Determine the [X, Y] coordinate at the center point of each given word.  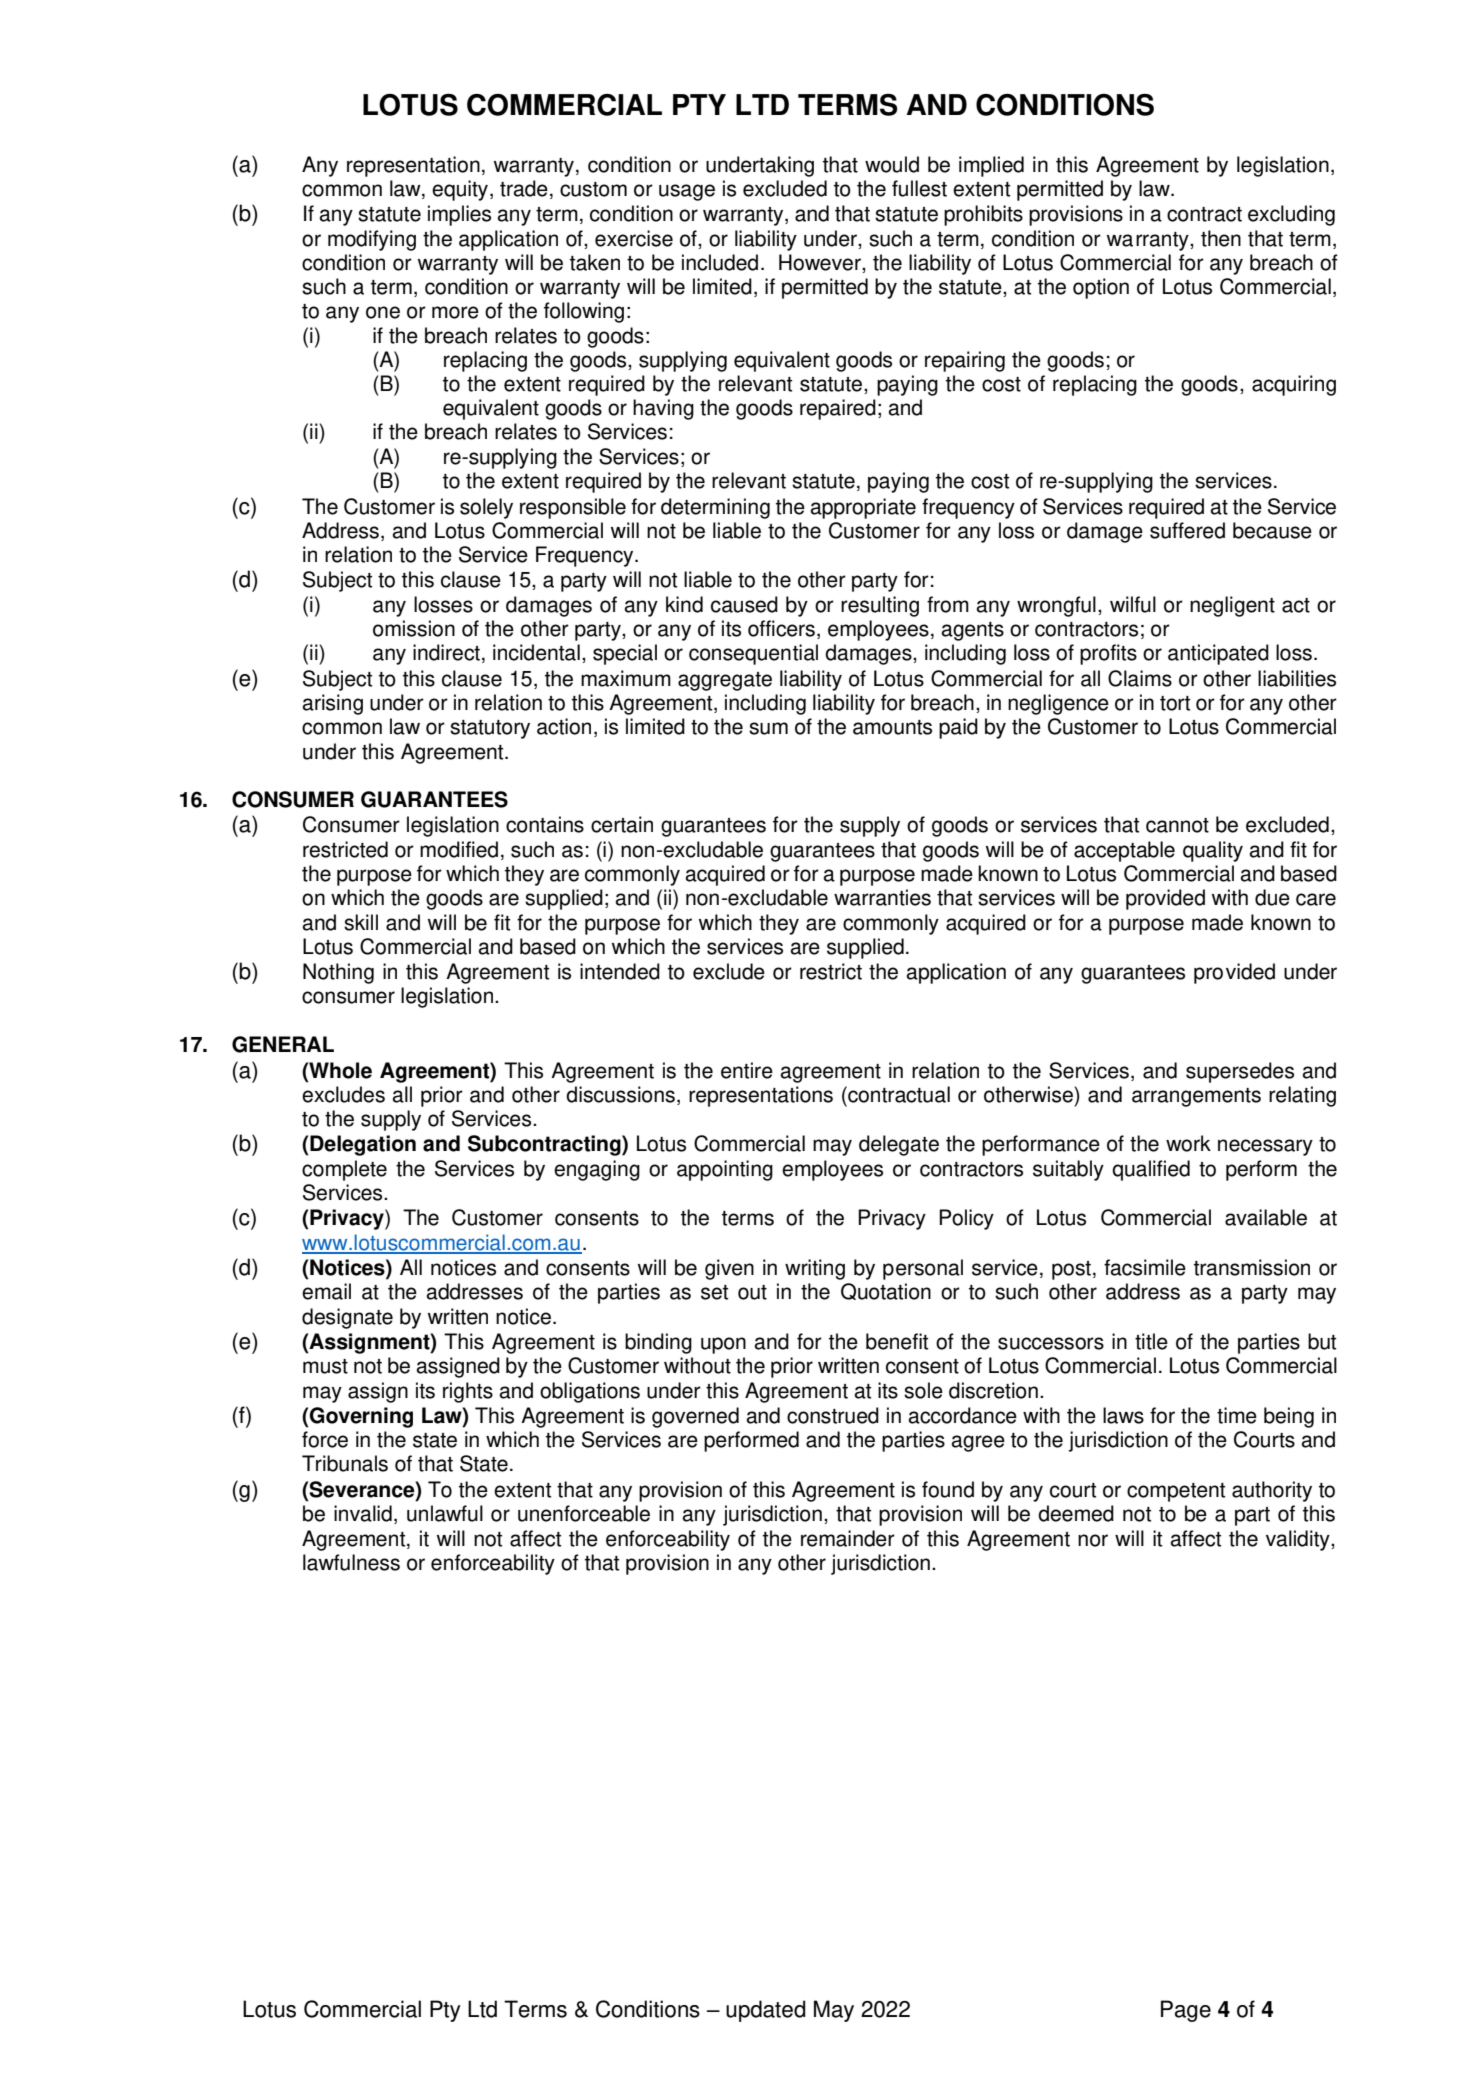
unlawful [445, 1513]
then [1221, 238]
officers [781, 628]
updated [765, 2011]
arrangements [1196, 1097]
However [821, 263]
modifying [372, 240]
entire [747, 1070]
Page [1186, 2011]
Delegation [363, 1145]
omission [414, 628]
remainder [848, 1538]
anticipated [1218, 654]
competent [1176, 1492]
